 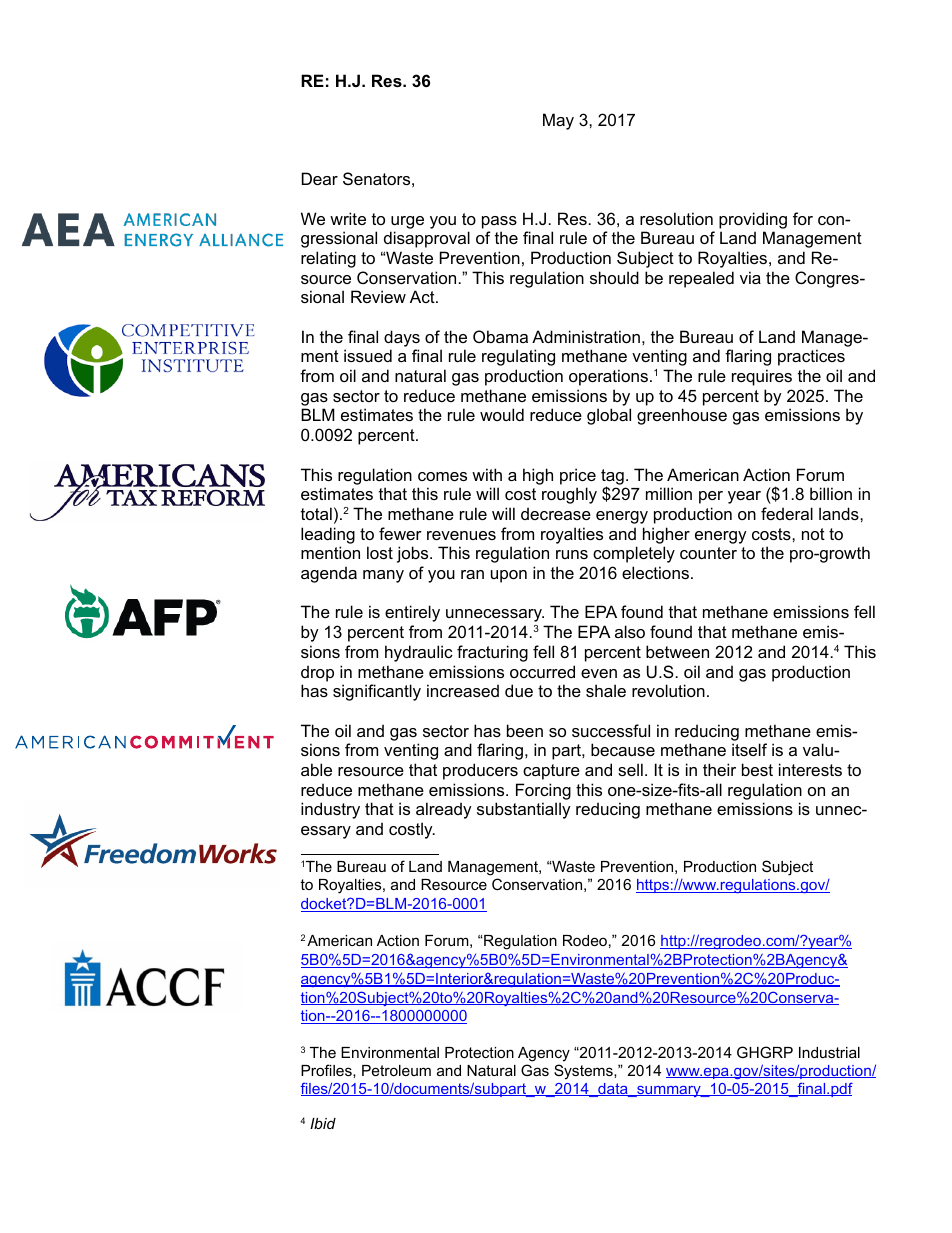 I want to click on best, so click(x=757, y=769).
